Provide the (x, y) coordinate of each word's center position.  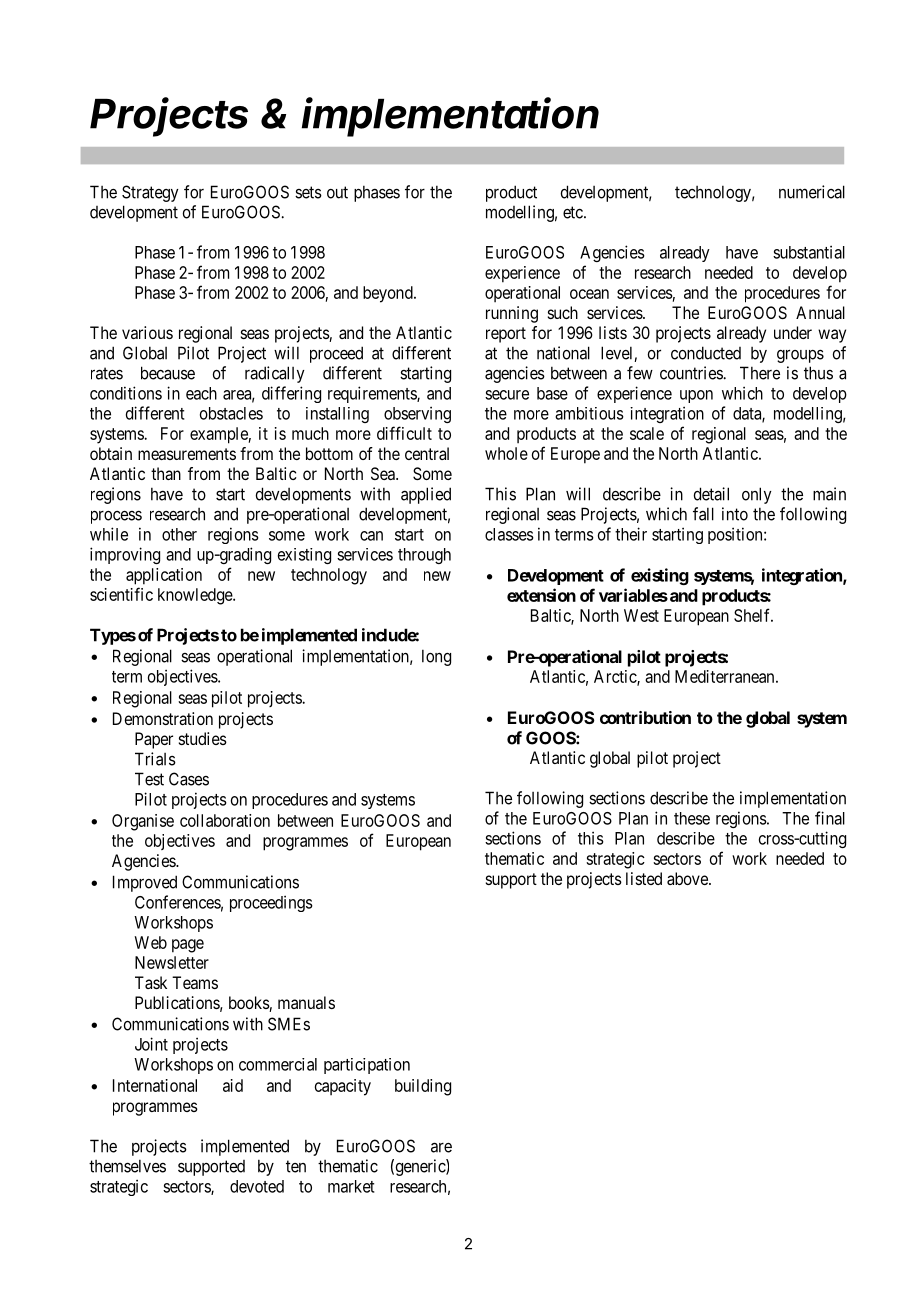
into (735, 514)
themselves (127, 1166)
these (692, 818)
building (423, 1087)
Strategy (150, 193)
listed (644, 878)
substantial (809, 252)
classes (509, 534)
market (351, 1186)
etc (574, 212)
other (179, 534)
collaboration (225, 820)
